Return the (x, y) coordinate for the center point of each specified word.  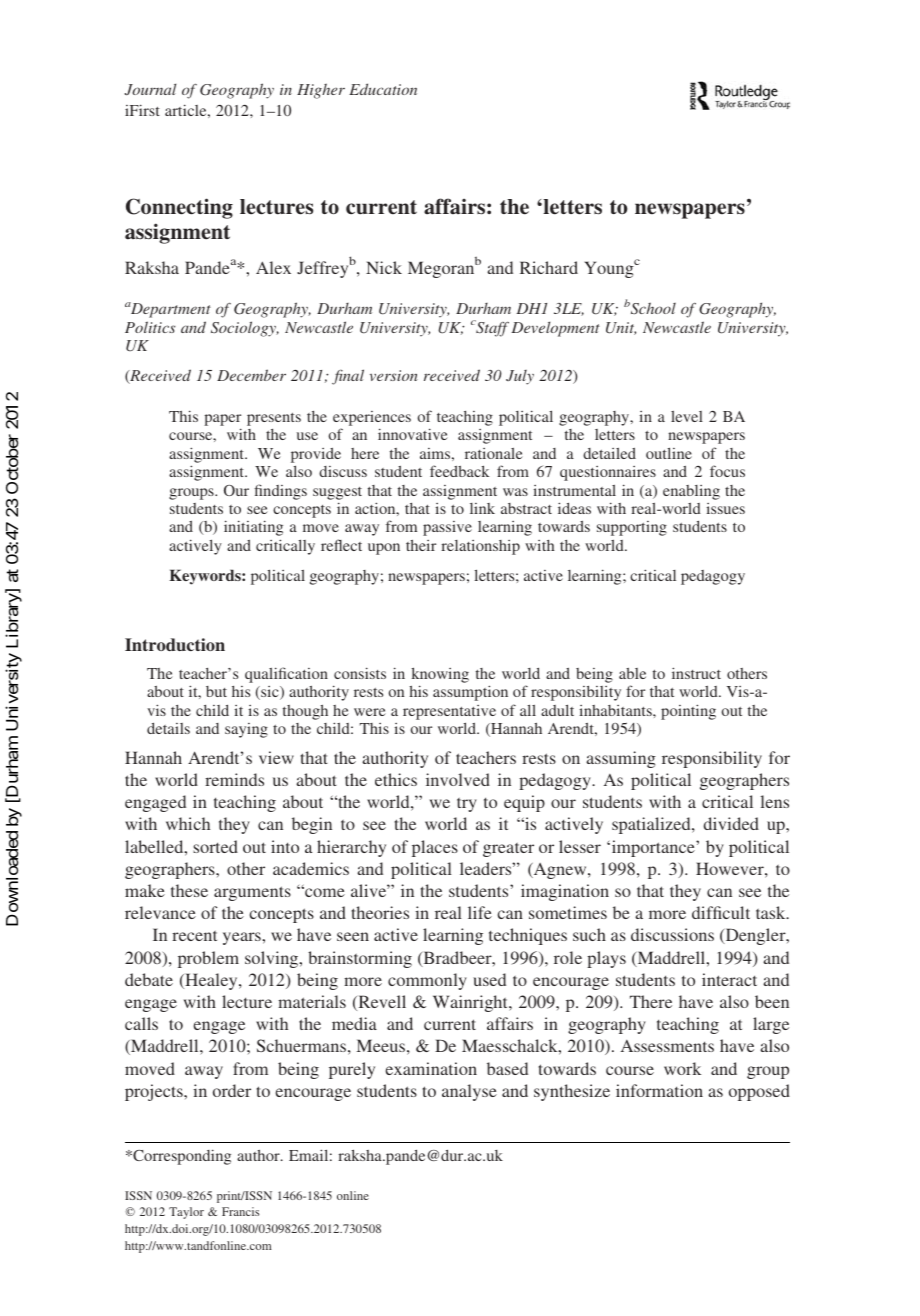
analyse (469, 1092)
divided (731, 823)
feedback (459, 471)
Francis (240, 1211)
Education (383, 89)
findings (280, 492)
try (467, 805)
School (653, 308)
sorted (215, 846)
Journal (150, 89)
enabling (691, 492)
